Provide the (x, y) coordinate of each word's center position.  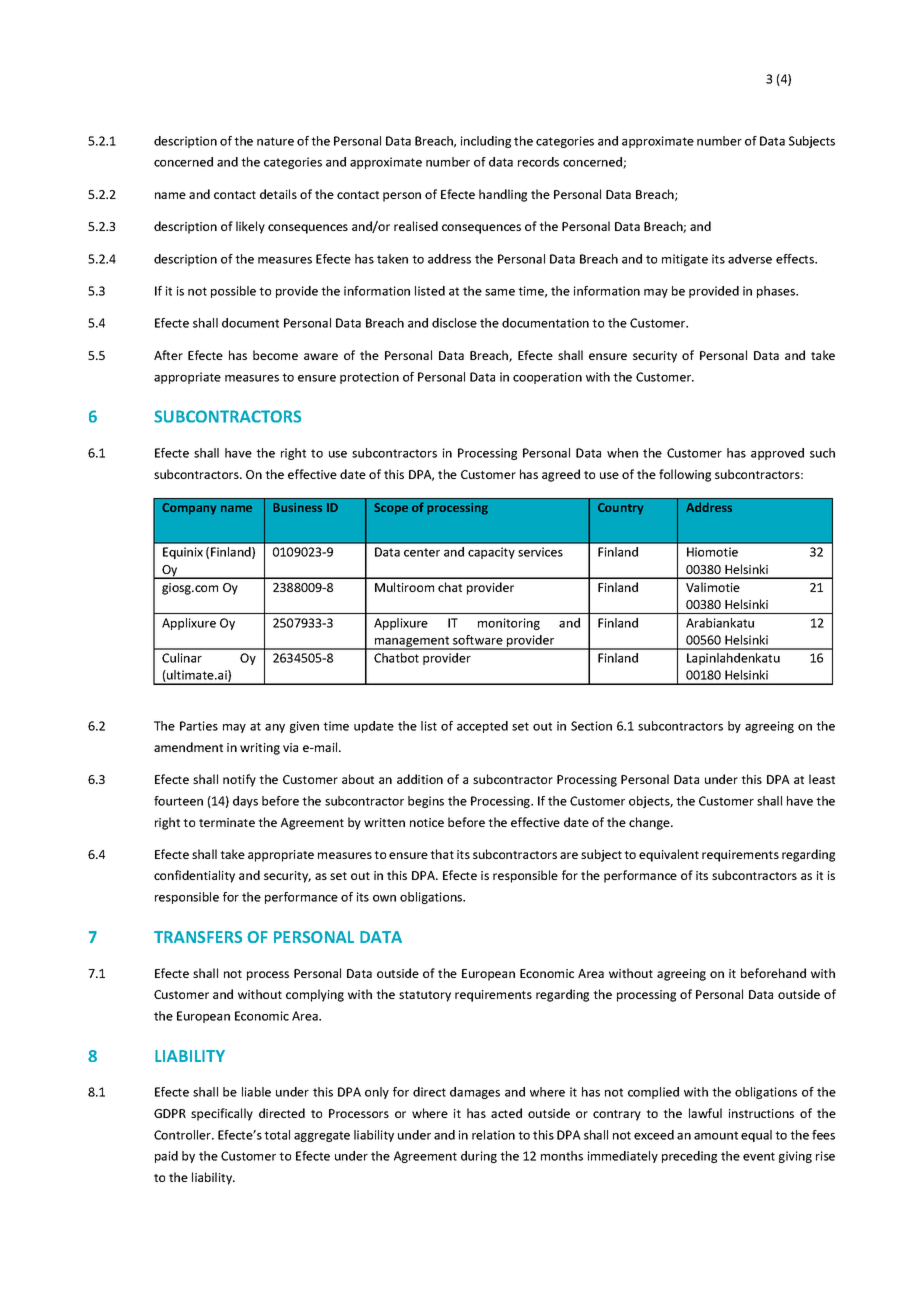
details (278, 194)
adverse (750, 259)
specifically (222, 1114)
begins (426, 802)
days (245, 802)
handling (503, 195)
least (822, 779)
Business (297, 507)
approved (777, 454)
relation (493, 1135)
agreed (561, 475)
